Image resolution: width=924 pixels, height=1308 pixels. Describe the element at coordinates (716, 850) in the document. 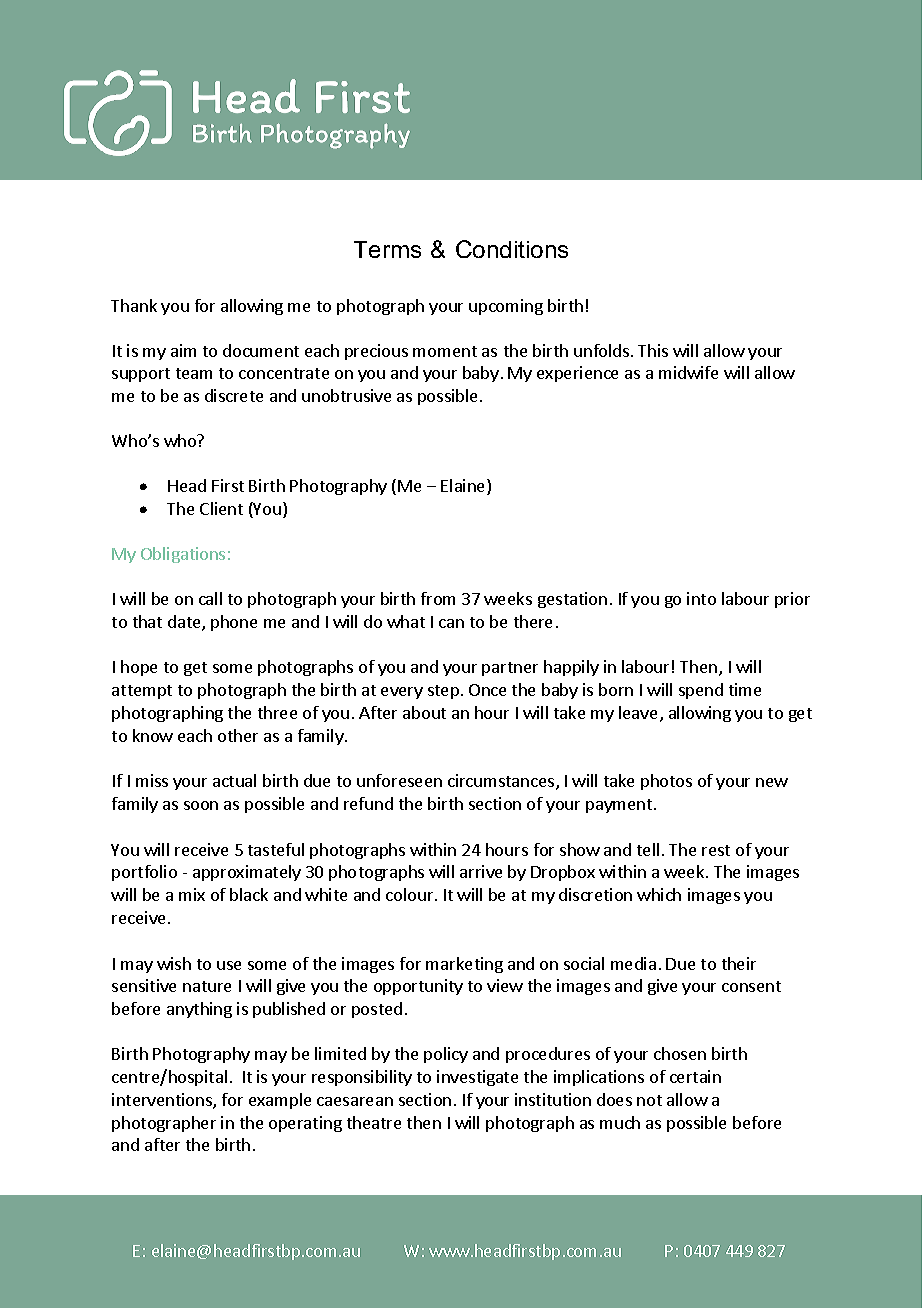

I see `rest` at that location.
